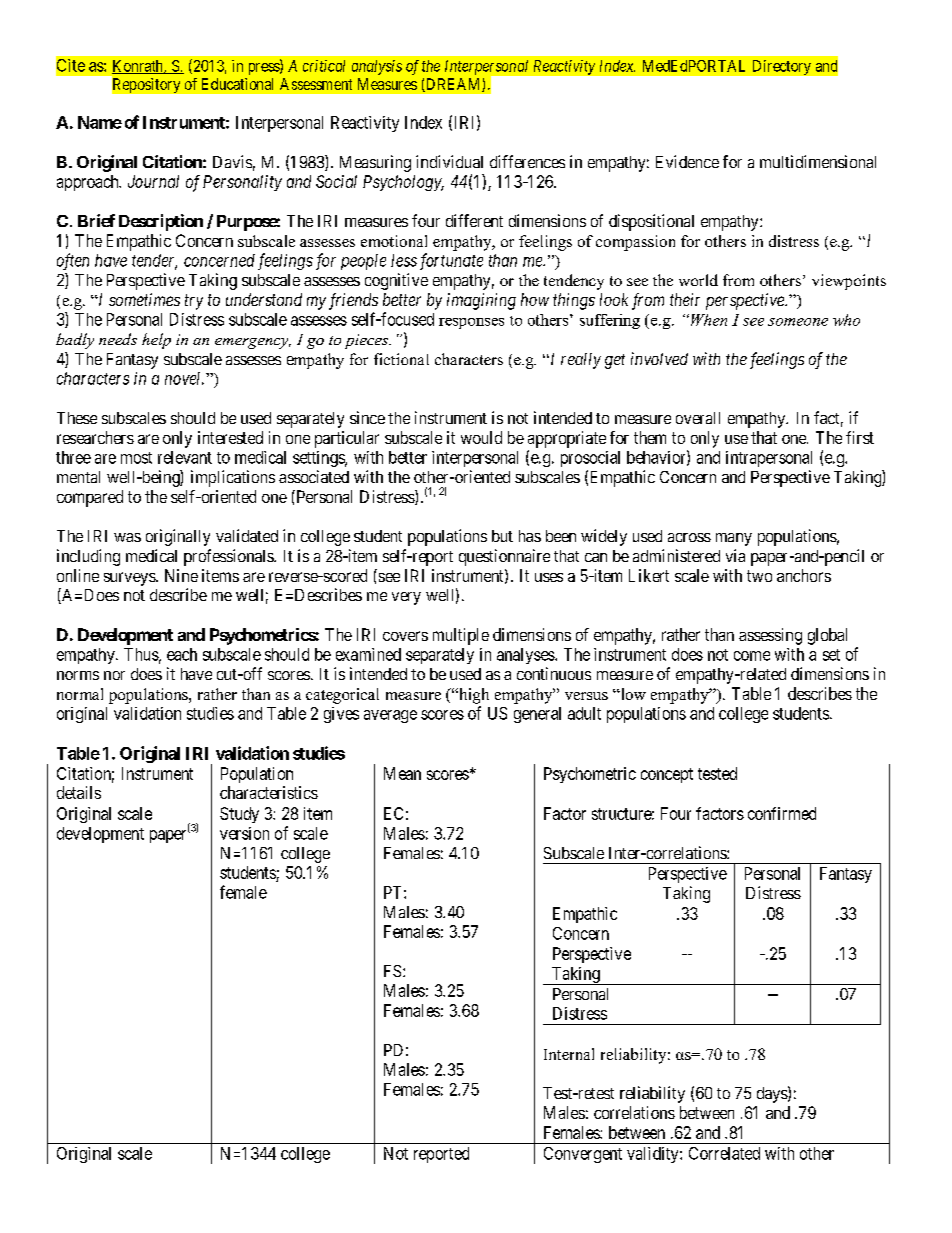 The height and width of the screenshot is (1233, 952). What do you see at coordinates (449, 161) in the screenshot?
I see `individual` at bounding box center [449, 161].
